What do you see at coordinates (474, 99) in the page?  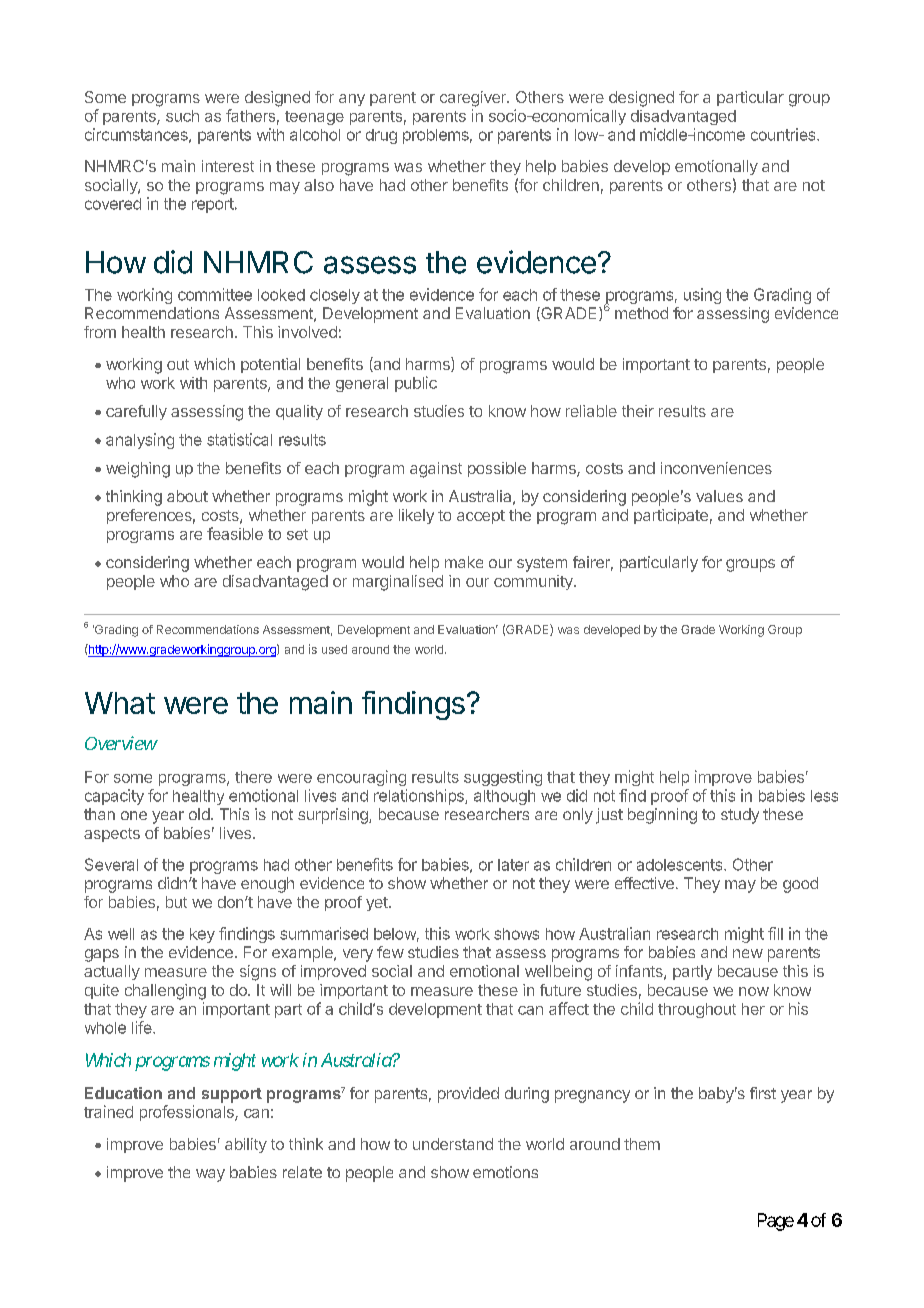 I see `caregiver` at bounding box center [474, 99].
